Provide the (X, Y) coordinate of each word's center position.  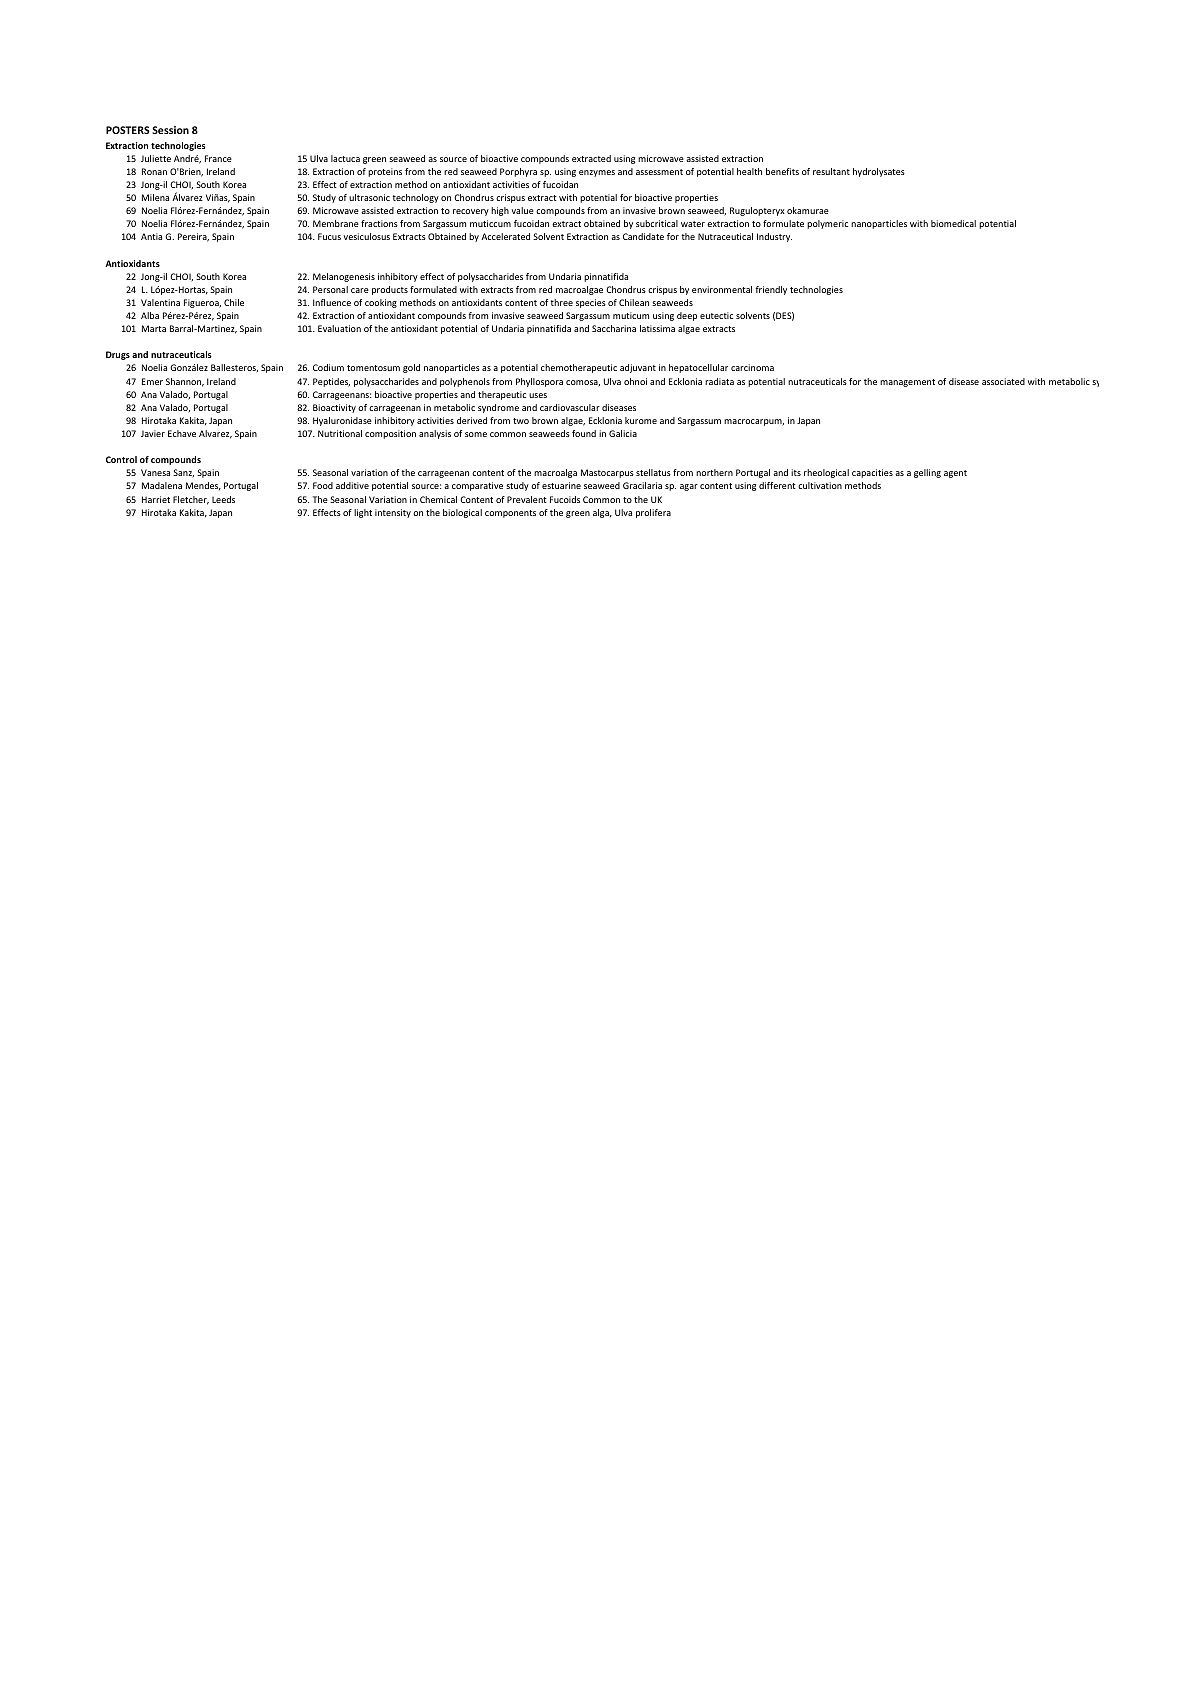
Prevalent (527, 499)
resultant (831, 171)
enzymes (597, 173)
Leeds (223, 499)
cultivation (820, 485)
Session (170, 130)
